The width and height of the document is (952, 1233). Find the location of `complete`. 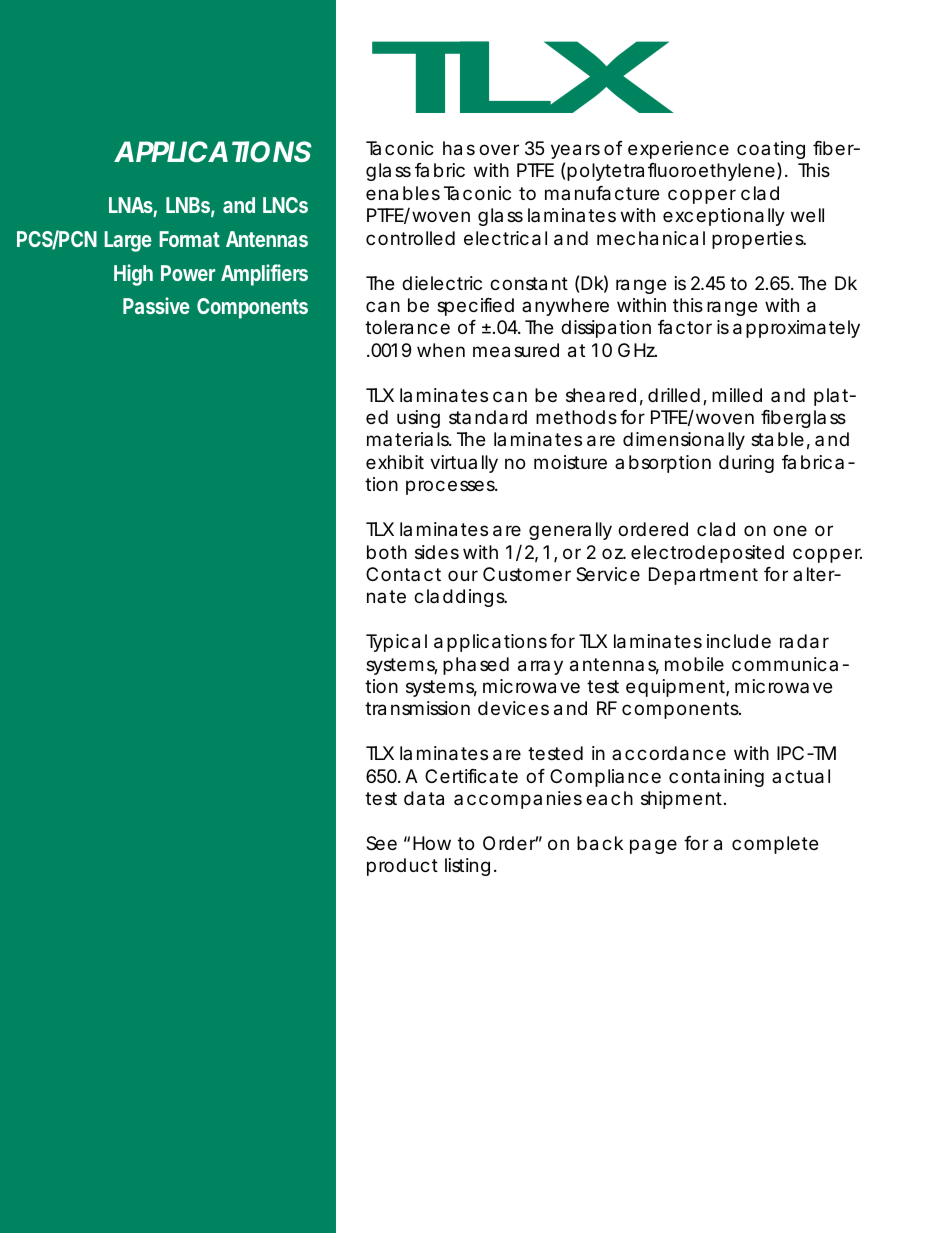

complete is located at coordinates (775, 845).
